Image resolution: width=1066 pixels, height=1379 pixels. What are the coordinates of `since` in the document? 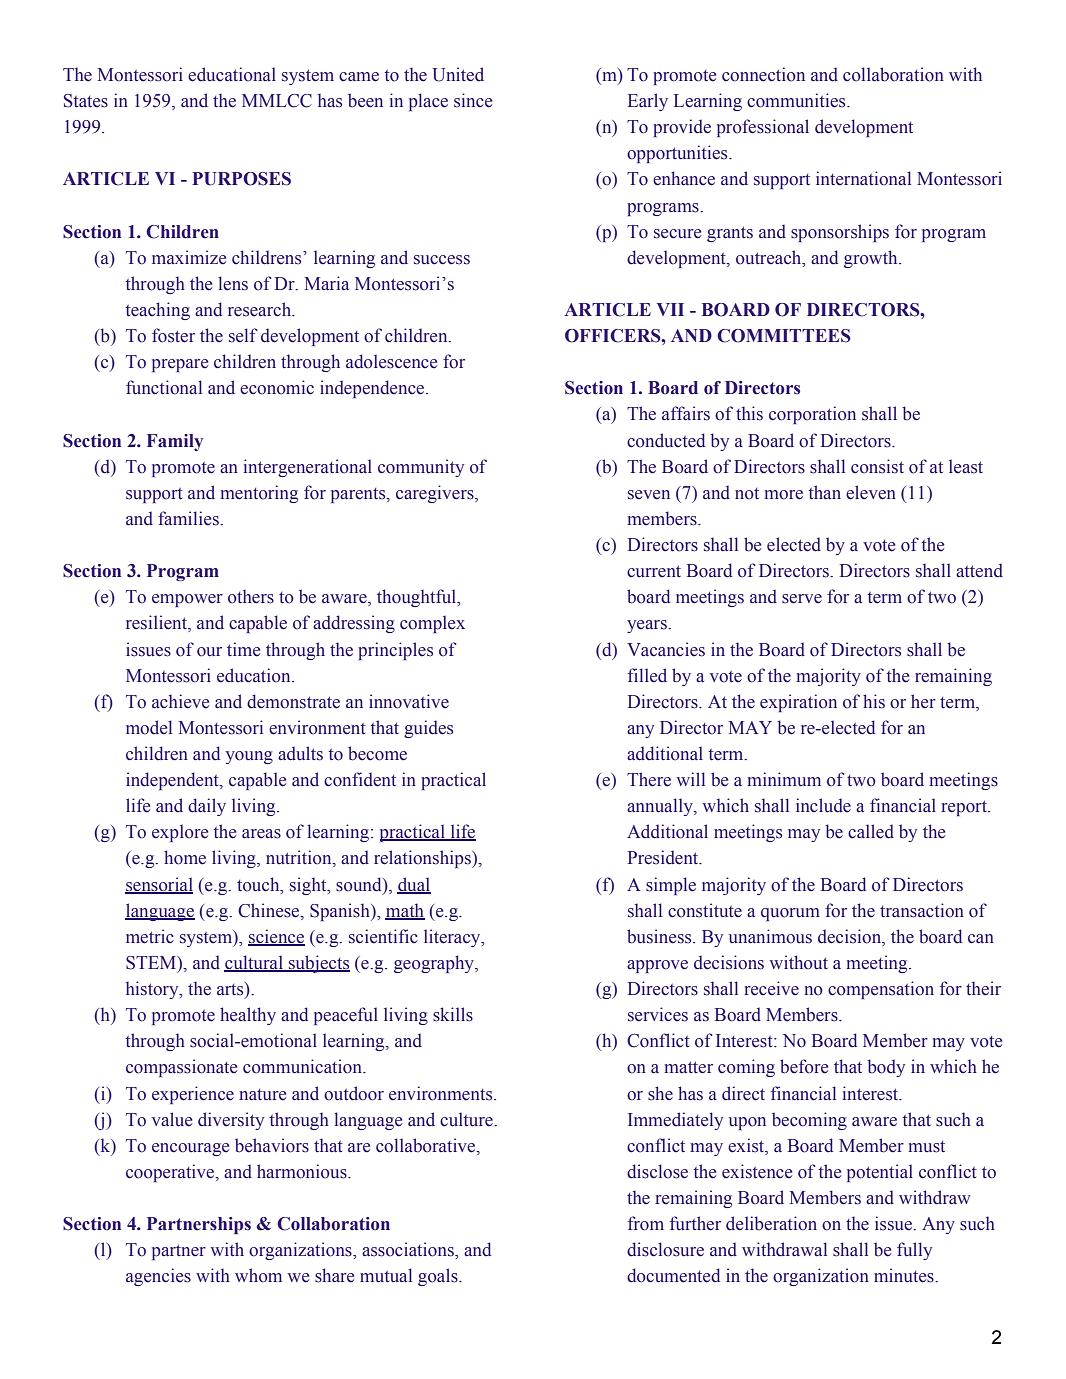 It's located at (473, 100).
